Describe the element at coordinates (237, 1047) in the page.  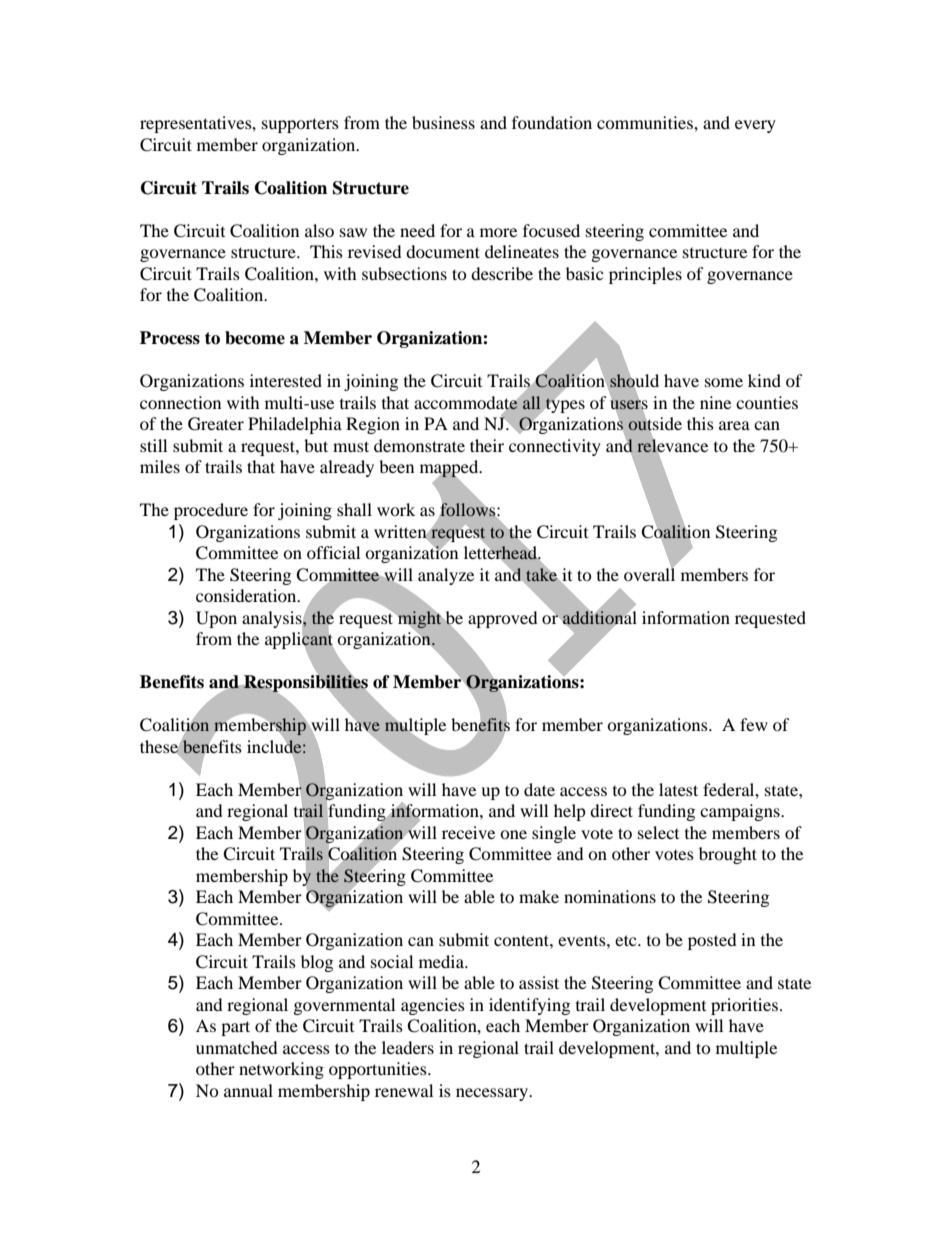
I see `unmatched` at that location.
